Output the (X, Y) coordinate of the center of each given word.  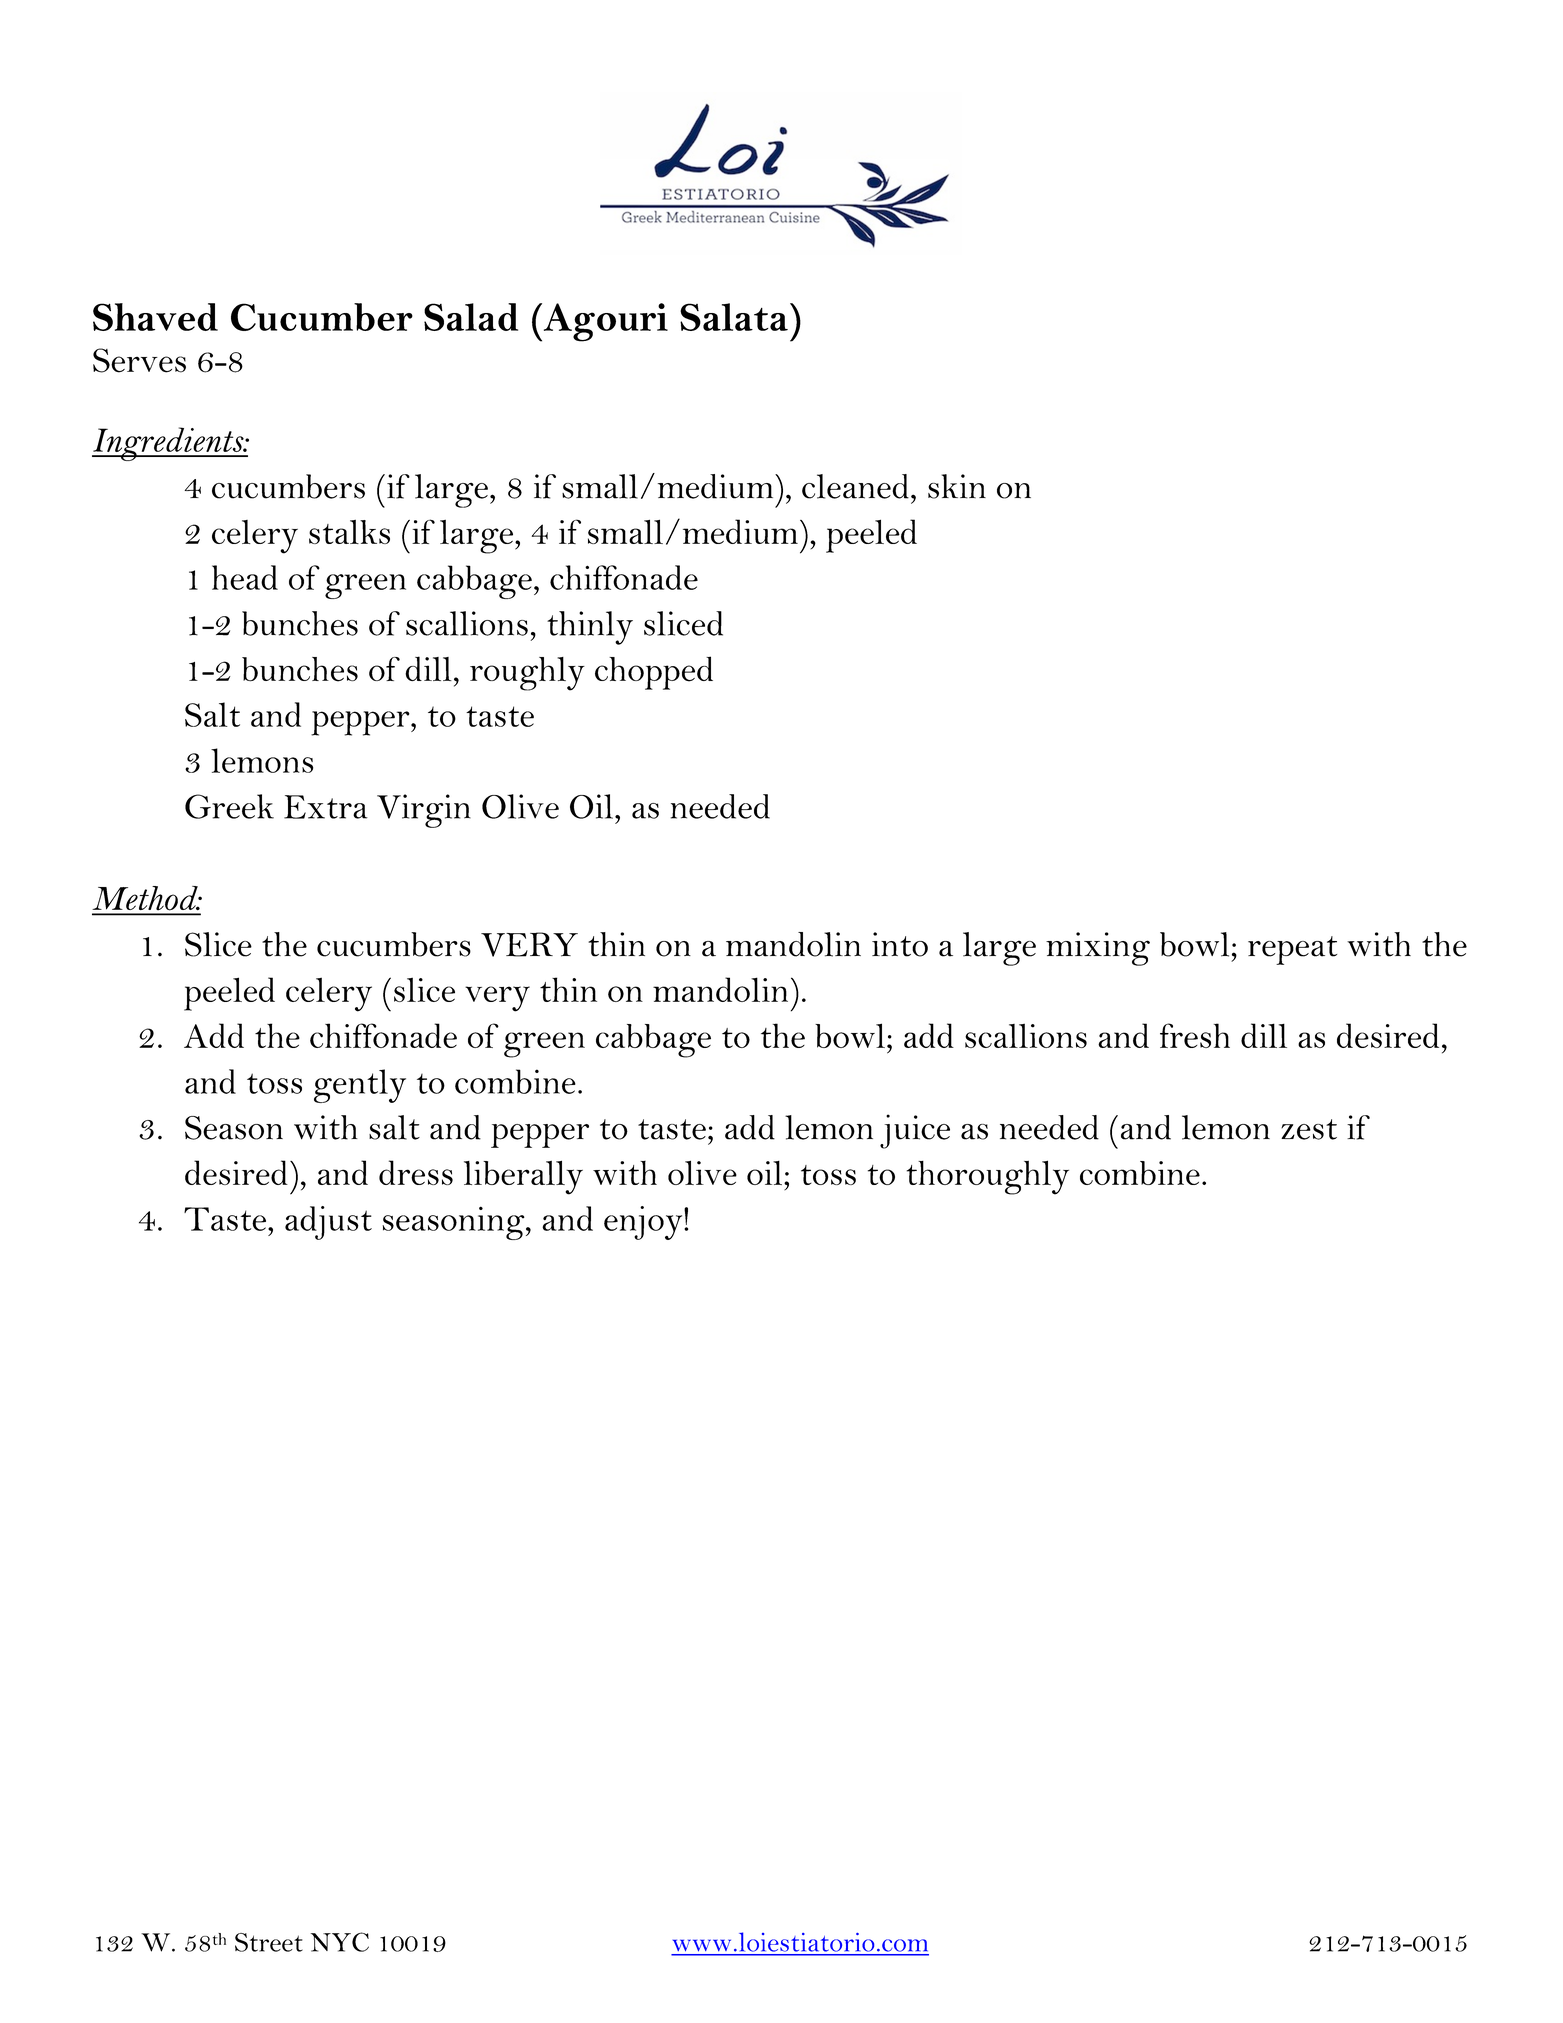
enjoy (644, 1223)
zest (1309, 1129)
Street (269, 1942)
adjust (328, 1223)
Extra (326, 807)
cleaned (855, 486)
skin (957, 486)
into (900, 944)
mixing (1098, 949)
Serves (139, 360)
